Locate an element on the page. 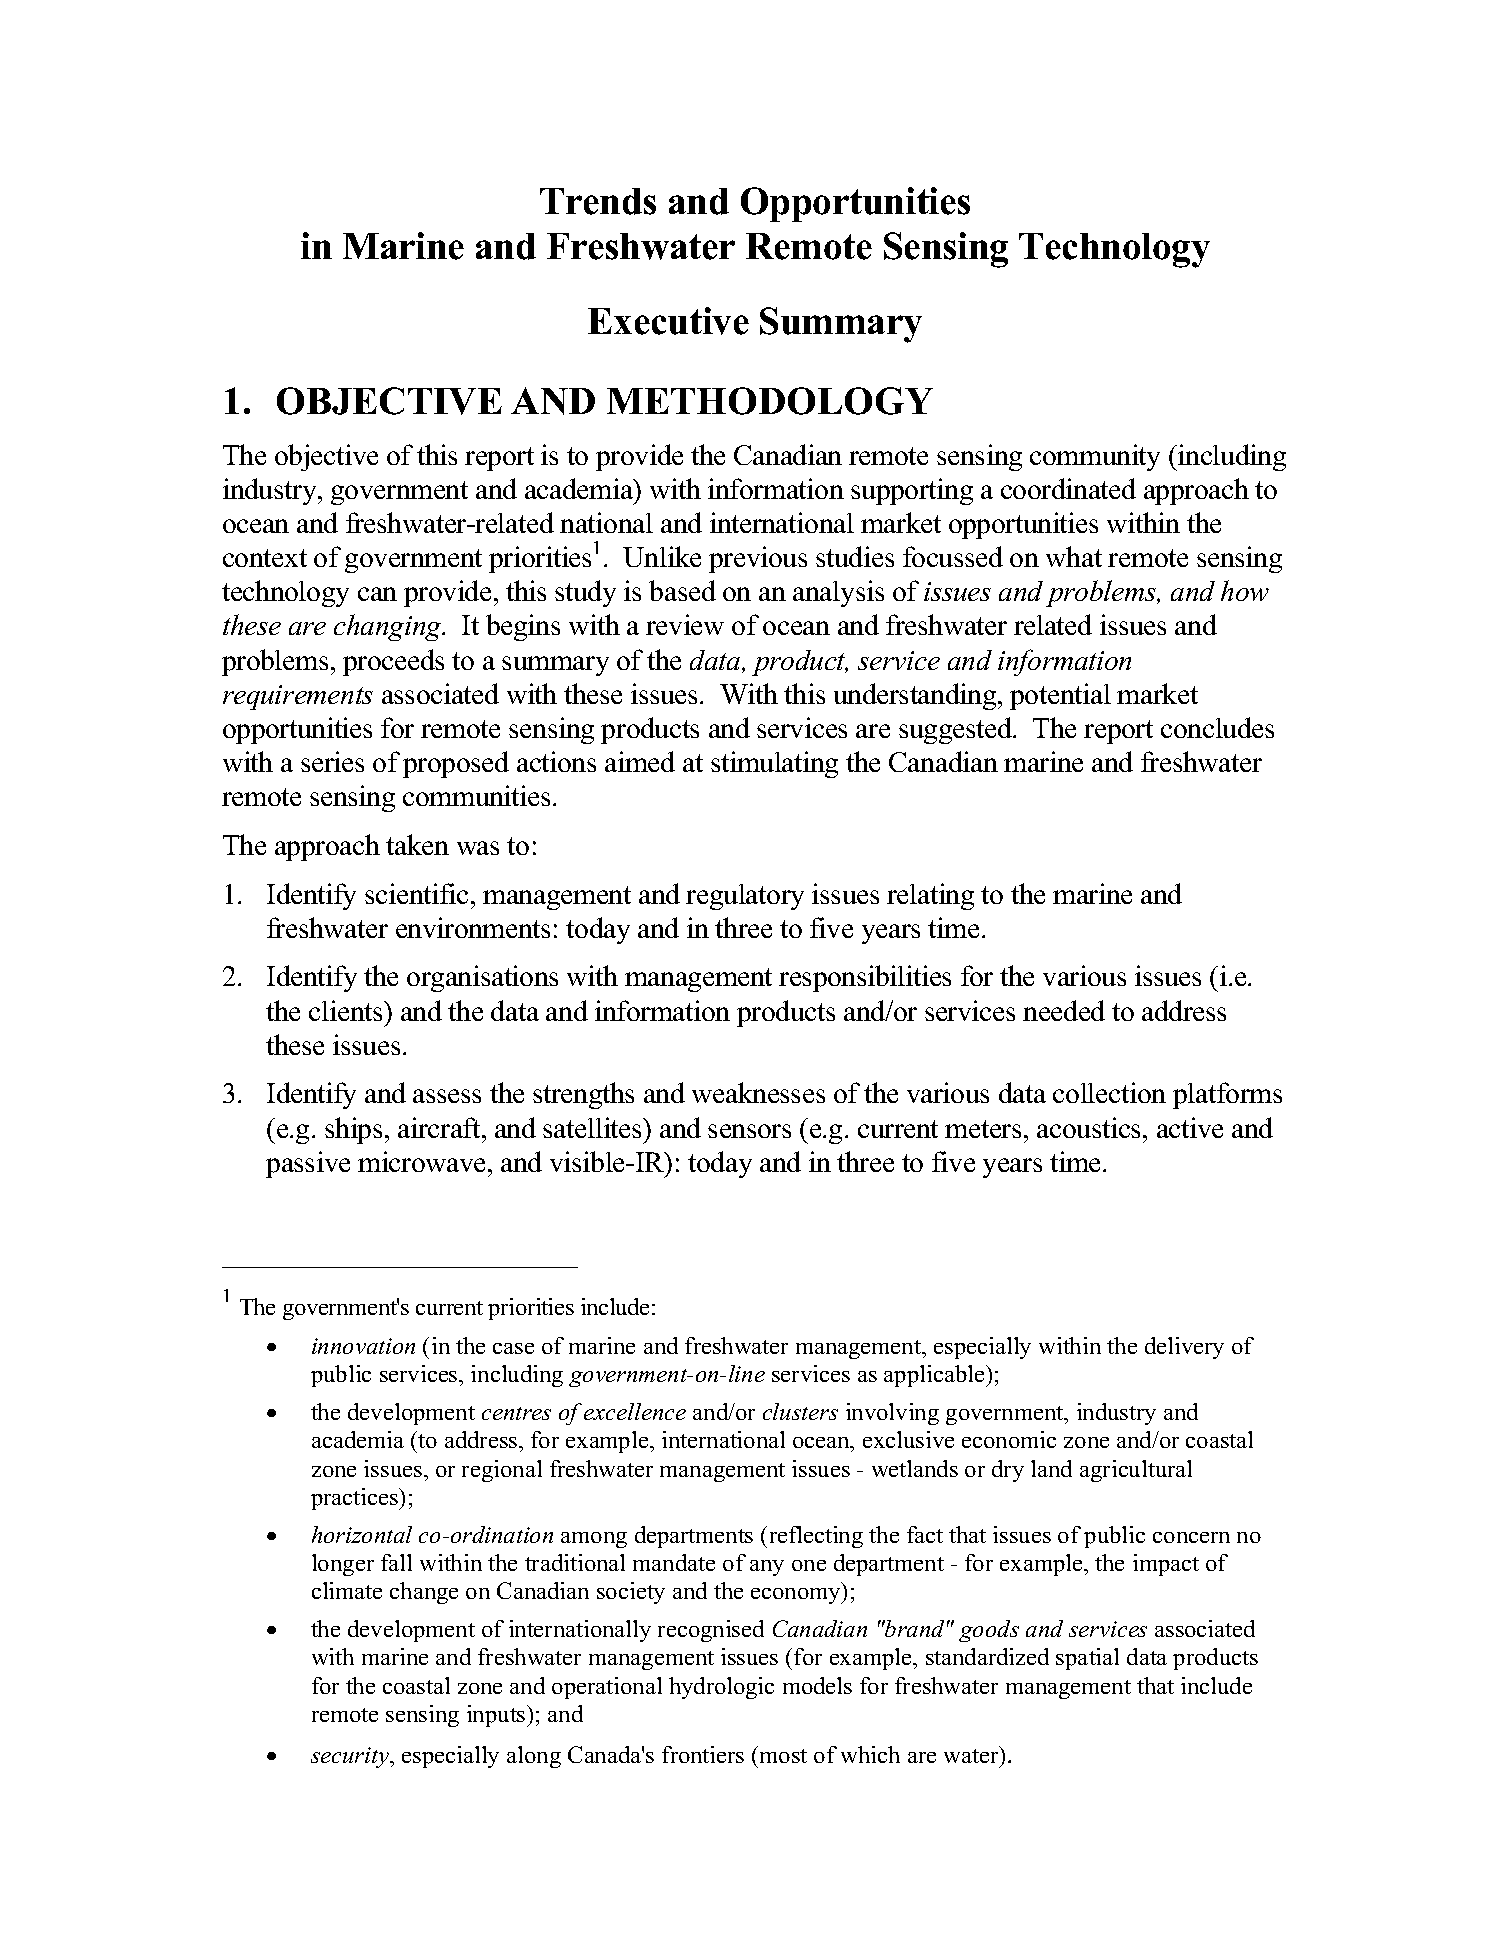 Image resolution: width=1511 pixels, height=1955 pixels. sensors is located at coordinates (749, 1131).
